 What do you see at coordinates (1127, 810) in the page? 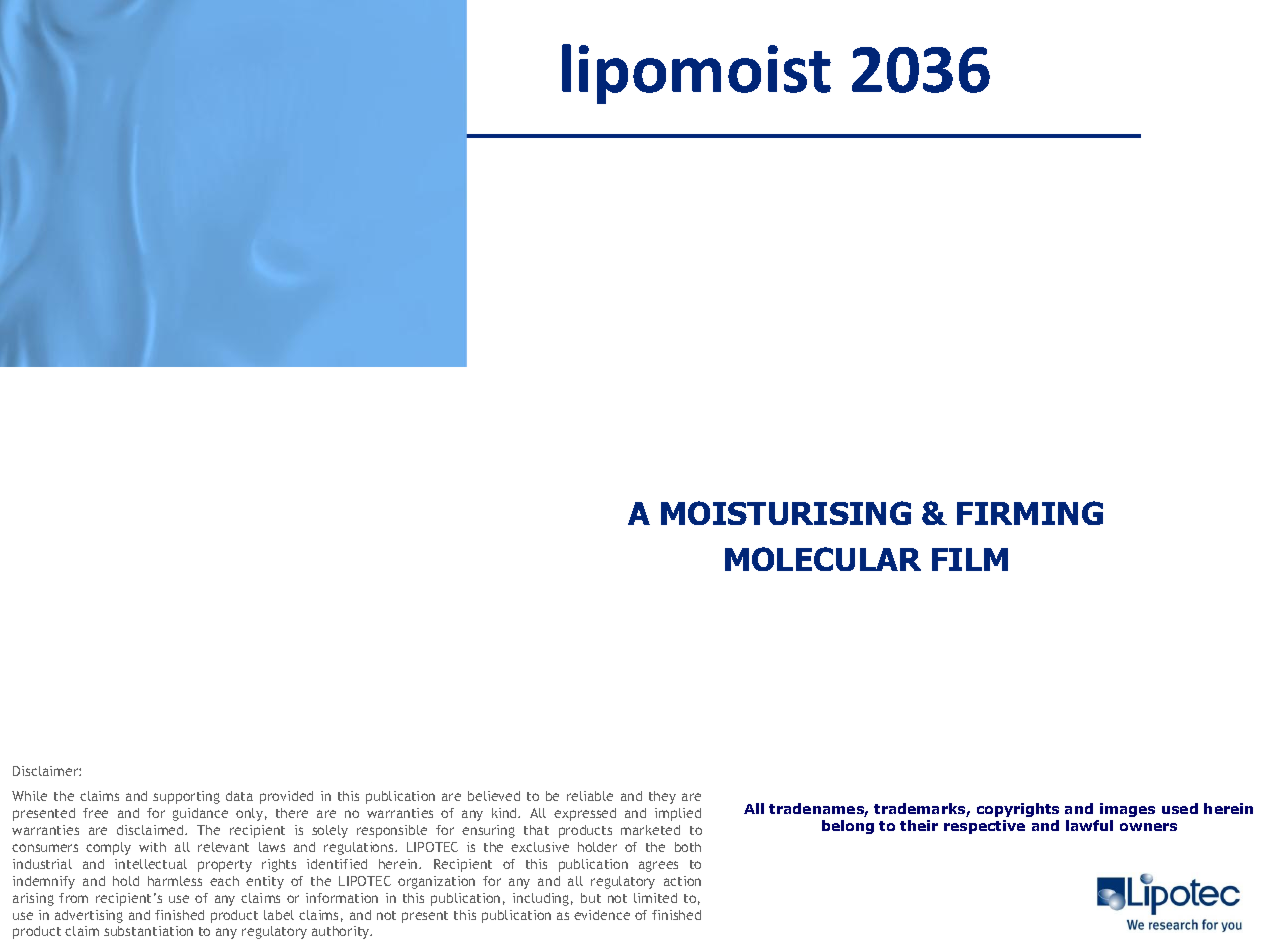
I see `images` at bounding box center [1127, 810].
